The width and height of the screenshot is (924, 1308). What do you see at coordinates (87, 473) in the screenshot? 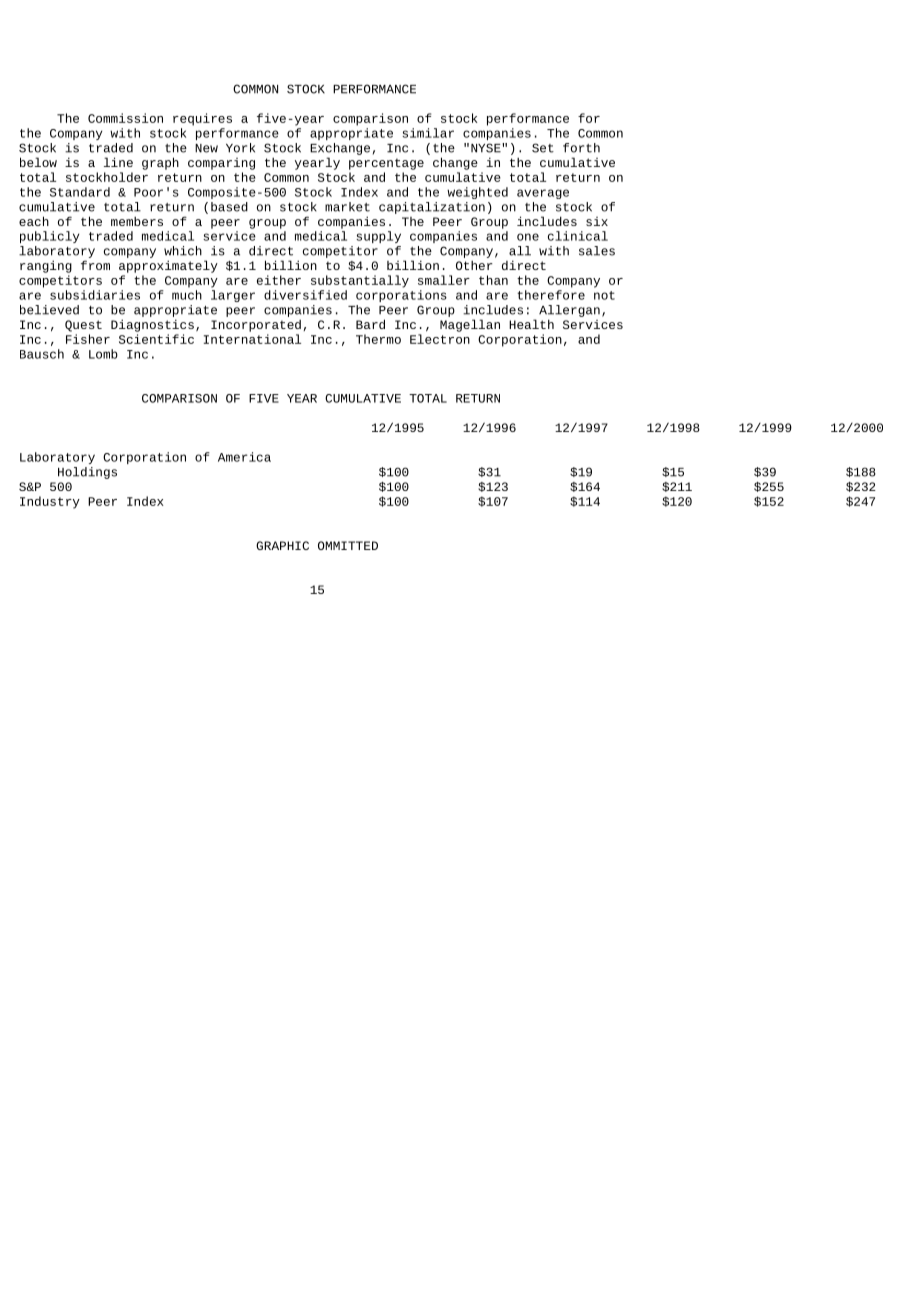
I see `Holdings` at bounding box center [87, 473].
